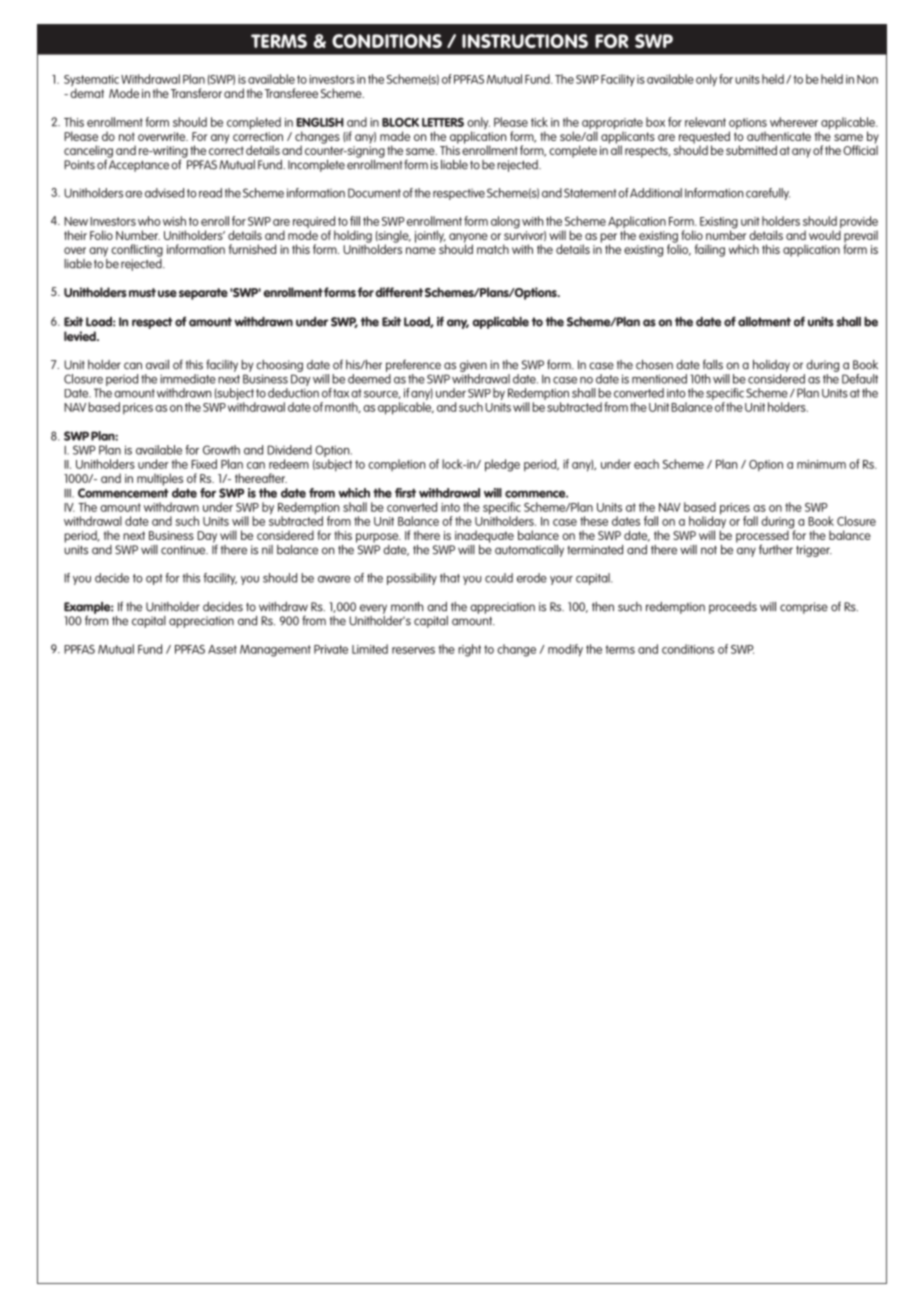 The height and width of the image is (1308, 924). What do you see at coordinates (137, 250) in the image?
I see `conflicting` at bounding box center [137, 250].
